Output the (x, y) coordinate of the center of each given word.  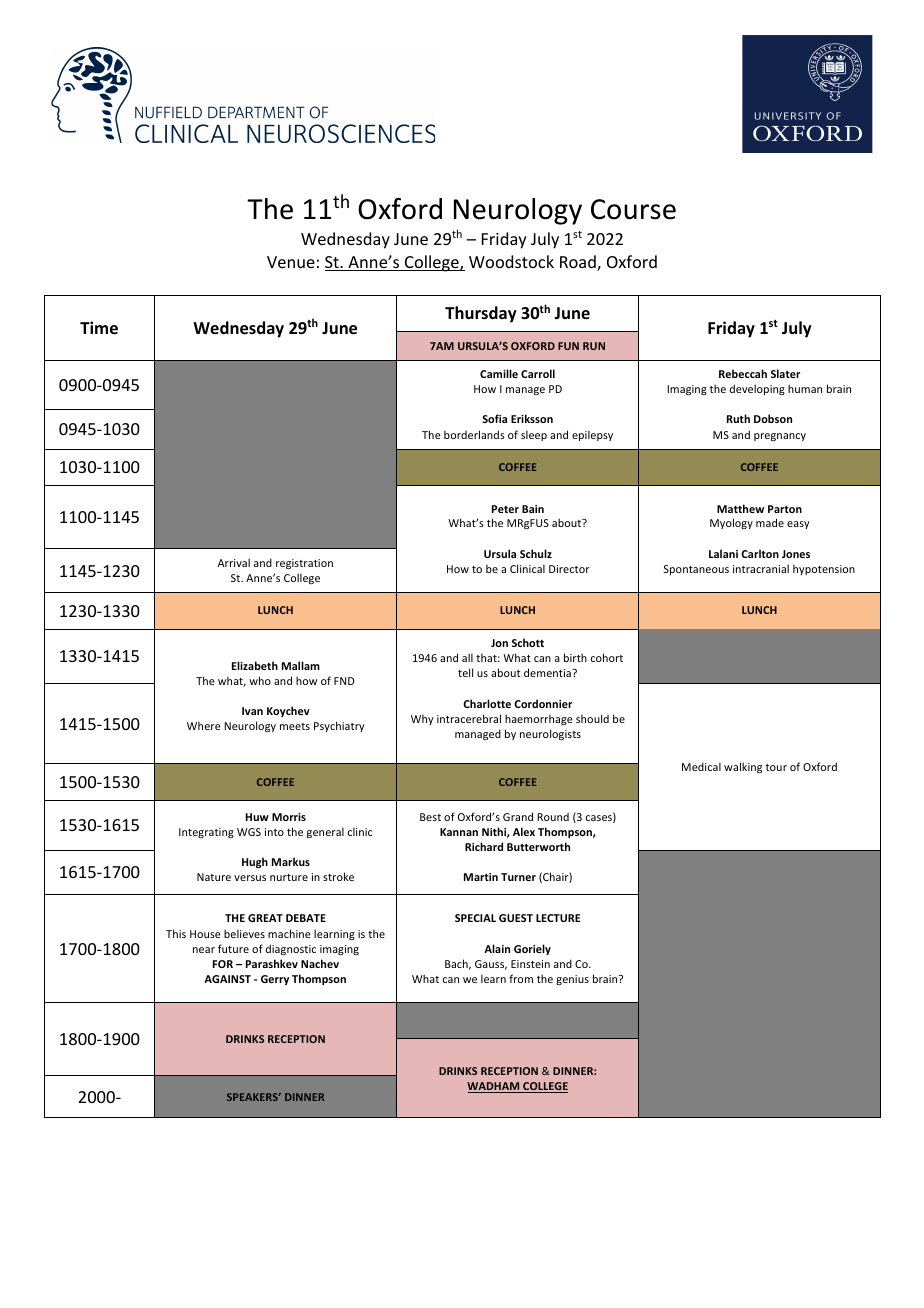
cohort (607, 657)
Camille (499, 373)
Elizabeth (255, 665)
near (204, 950)
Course (633, 209)
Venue (291, 262)
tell (465, 672)
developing (757, 389)
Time (99, 328)
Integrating (206, 833)
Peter (505, 509)
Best (430, 817)
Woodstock (511, 261)
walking (743, 767)
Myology (731, 523)
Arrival (234, 562)
